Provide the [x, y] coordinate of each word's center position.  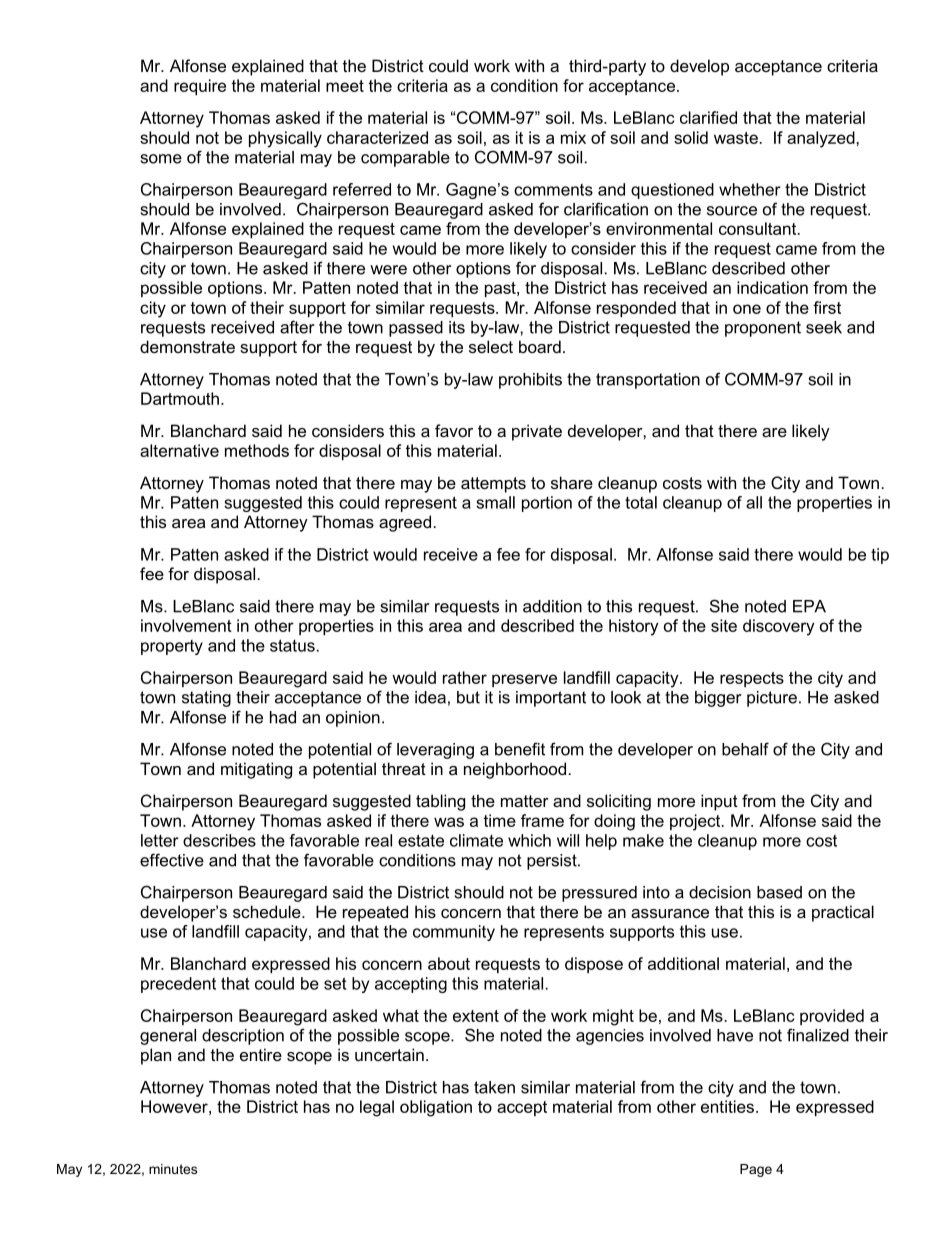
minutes [173, 1169]
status [292, 645]
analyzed [822, 139]
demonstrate [187, 346]
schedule [268, 911]
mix [573, 137]
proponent [763, 329]
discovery [779, 627]
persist [553, 862]
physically [285, 139]
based [779, 892]
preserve [524, 680]
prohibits [530, 381]
